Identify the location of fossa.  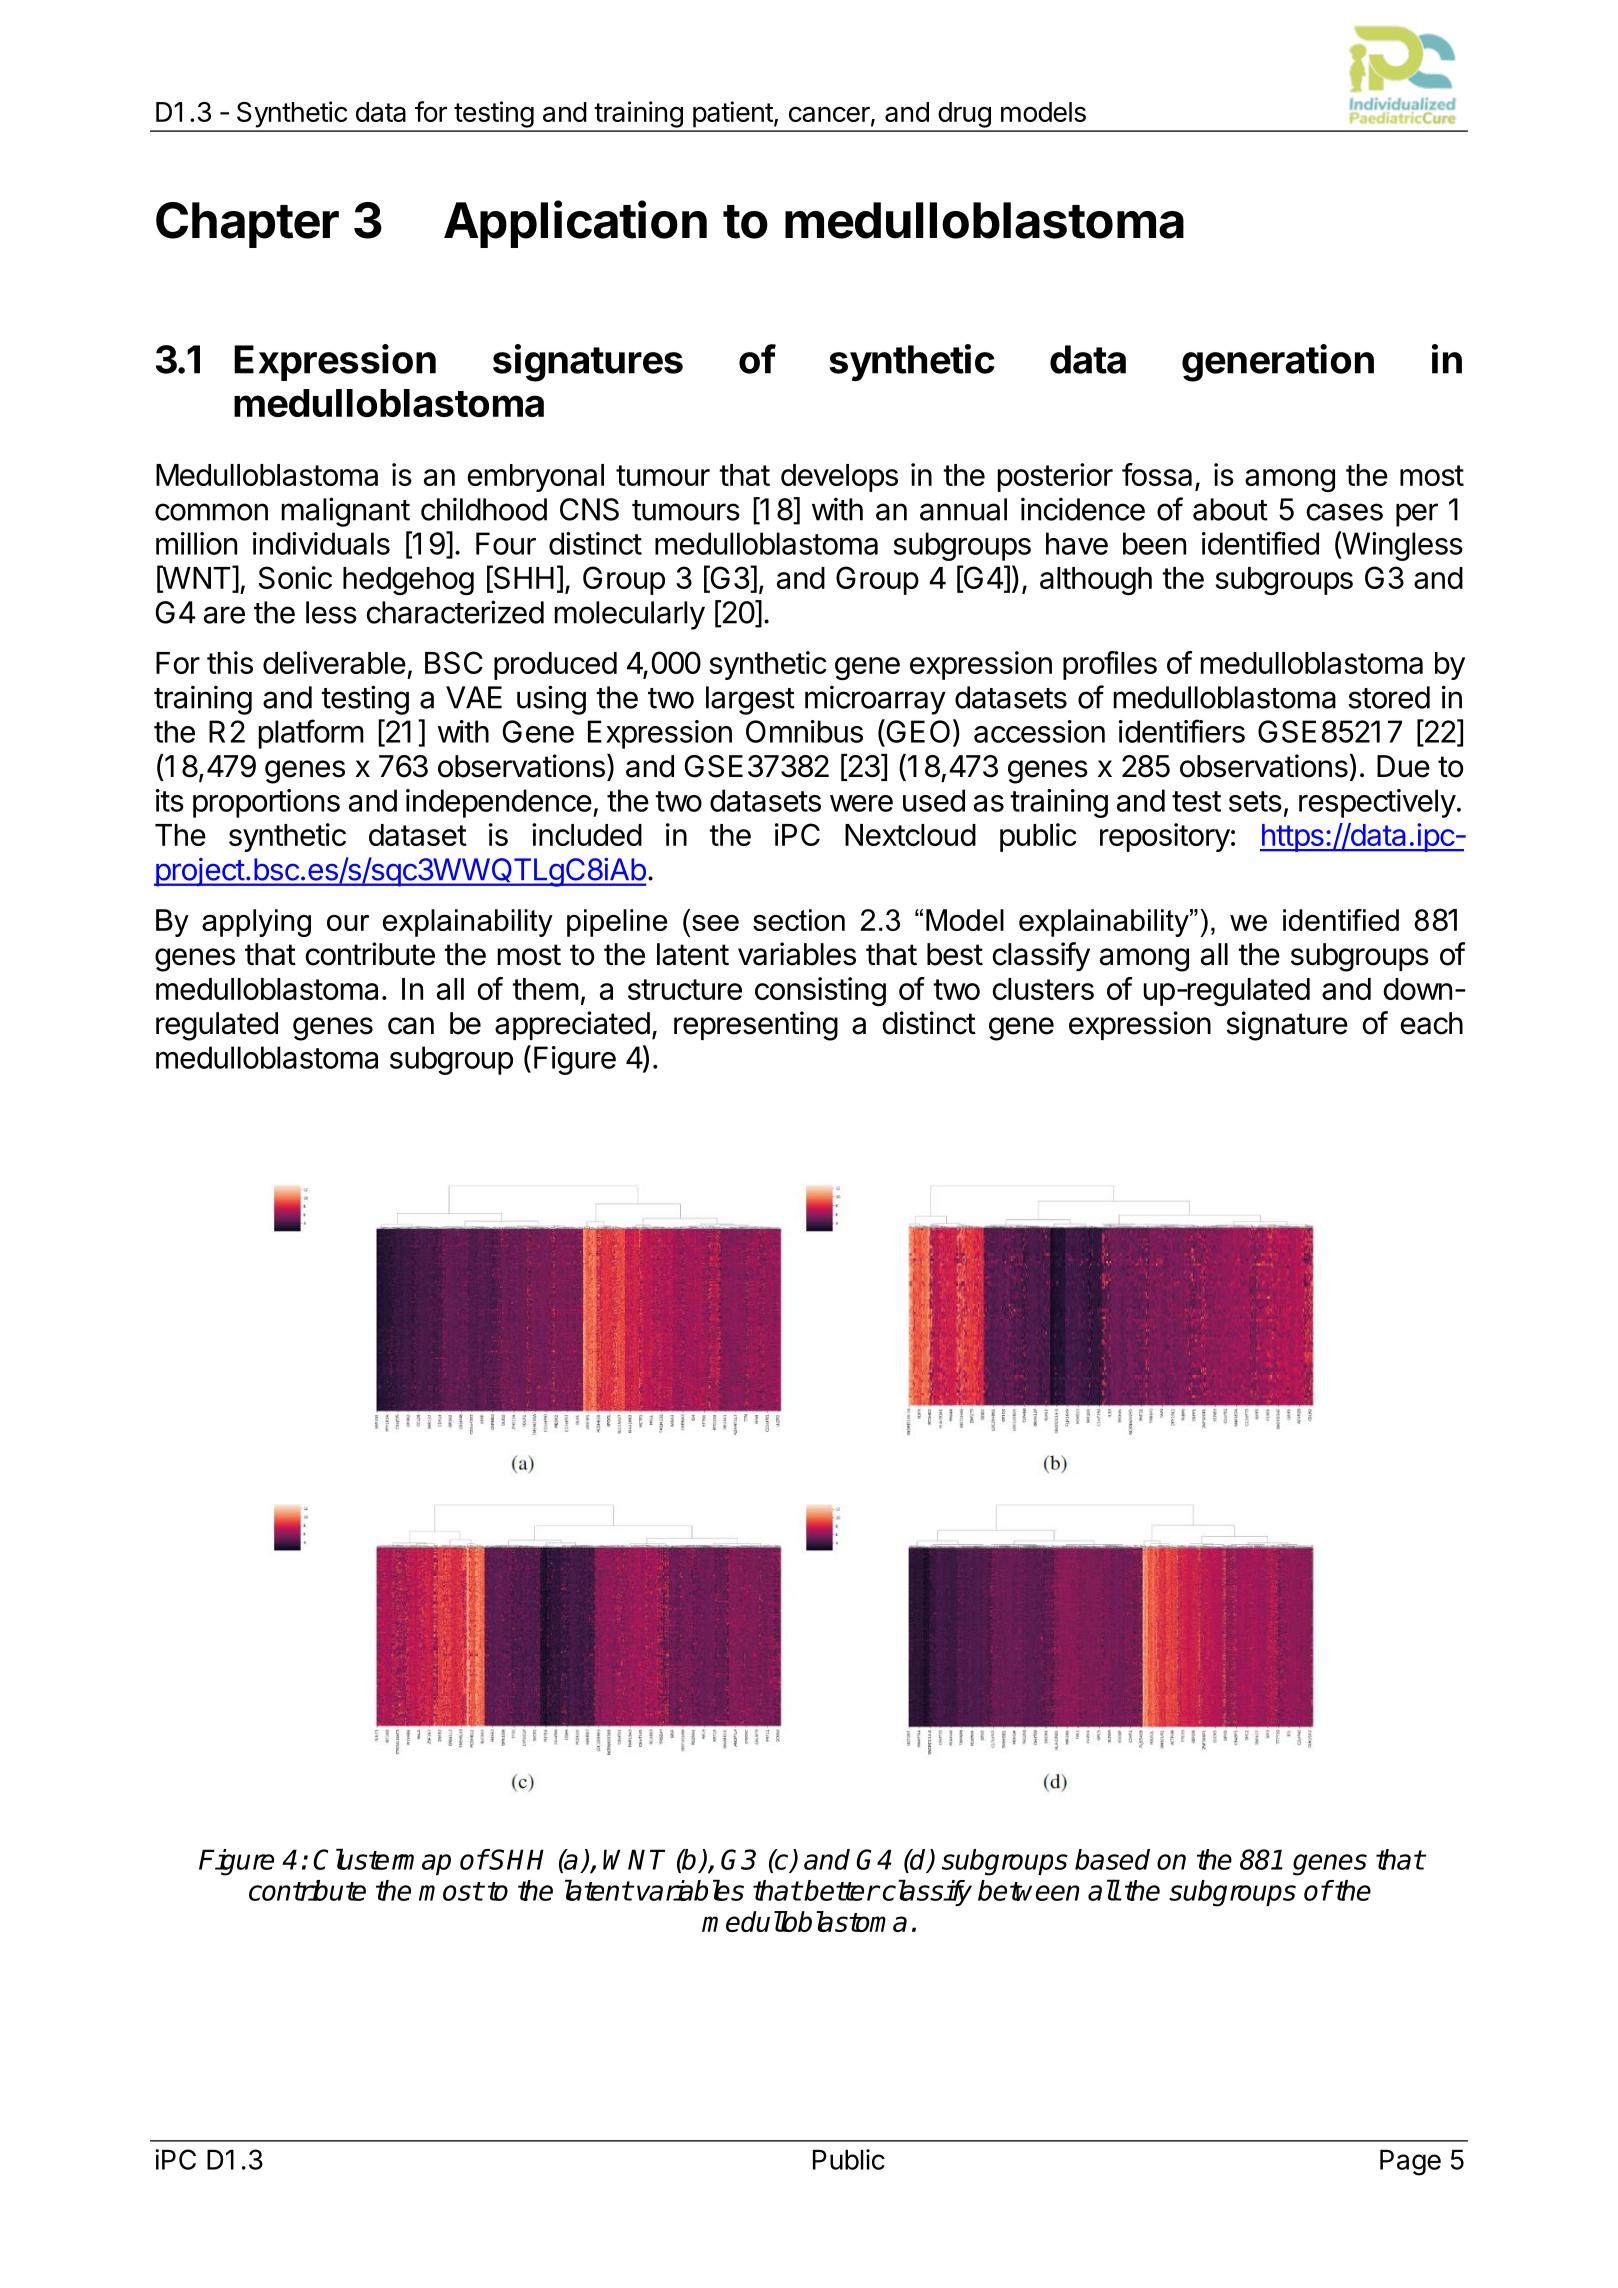
(1157, 474).
